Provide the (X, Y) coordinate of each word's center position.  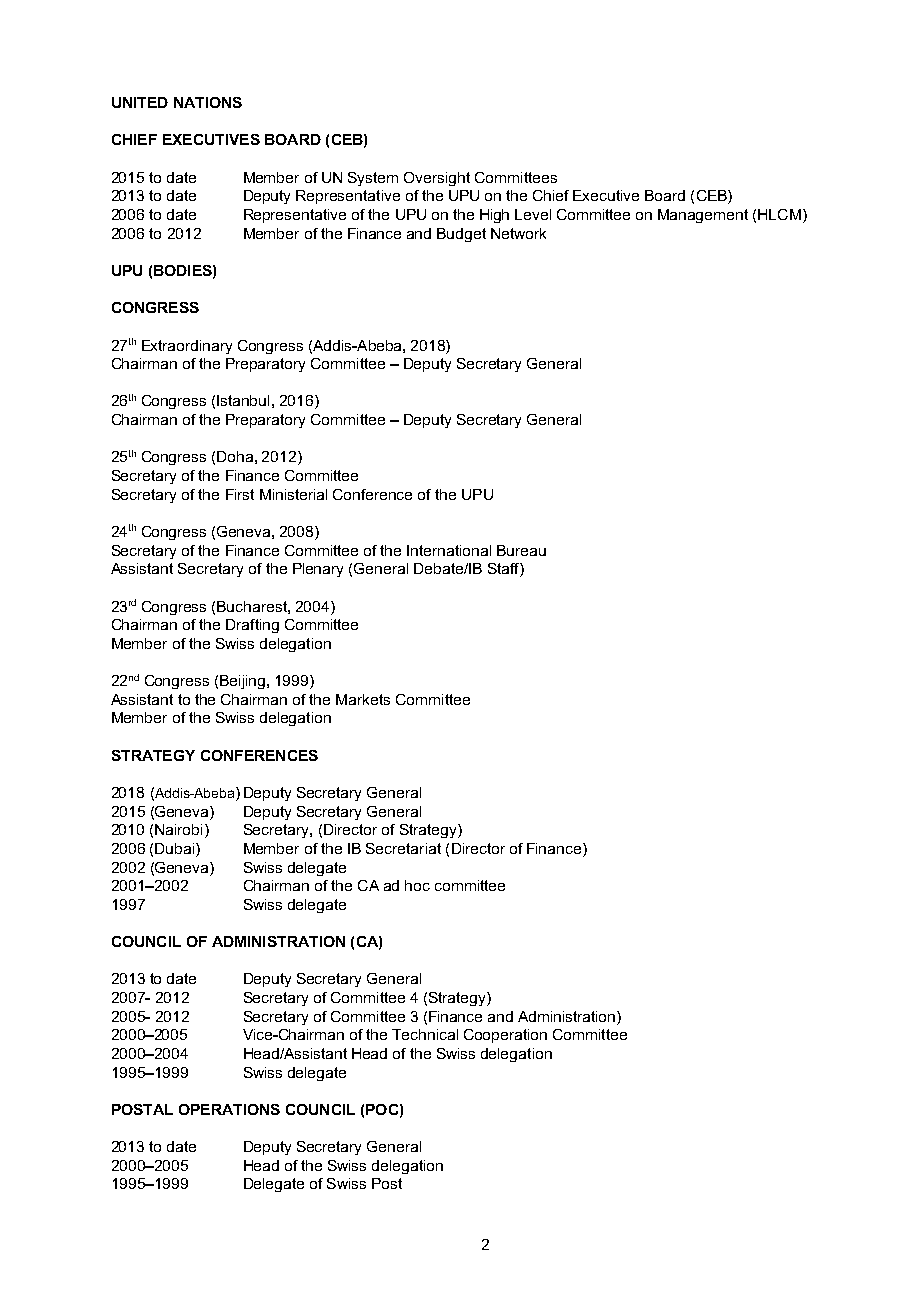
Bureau (521, 550)
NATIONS (208, 102)
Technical (425, 1034)
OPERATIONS (229, 1109)
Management (703, 216)
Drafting (252, 626)
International (449, 550)
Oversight (437, 179)
